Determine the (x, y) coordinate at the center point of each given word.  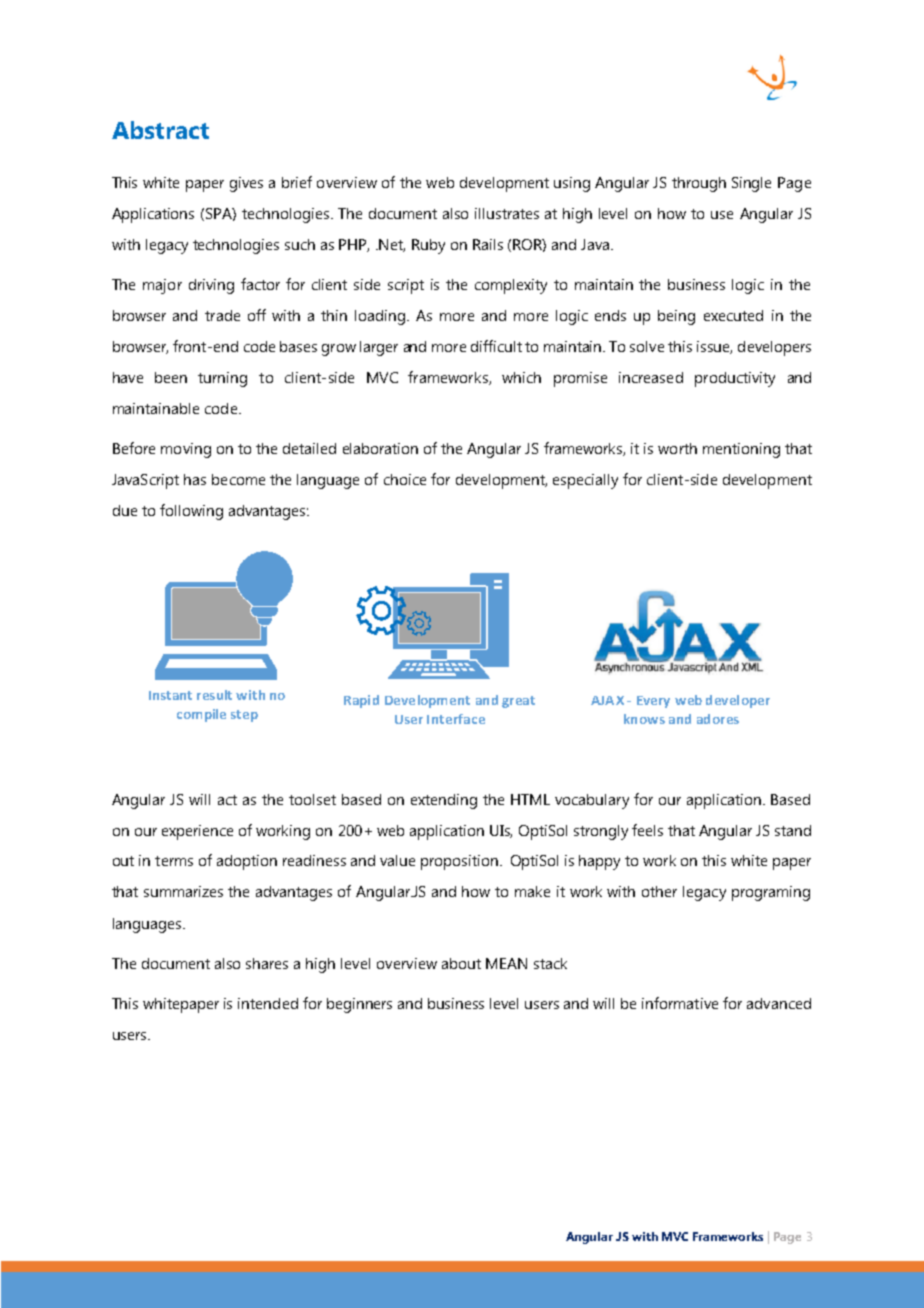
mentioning (741, 450)
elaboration (380, 448)
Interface (456, 719)
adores (718, 719)
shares (267, 963)
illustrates (507, 213)
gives (246, 184)
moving (186, 450)
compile (201, 715)
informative (680, 1003)
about (461, 963)
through (699, 184)
